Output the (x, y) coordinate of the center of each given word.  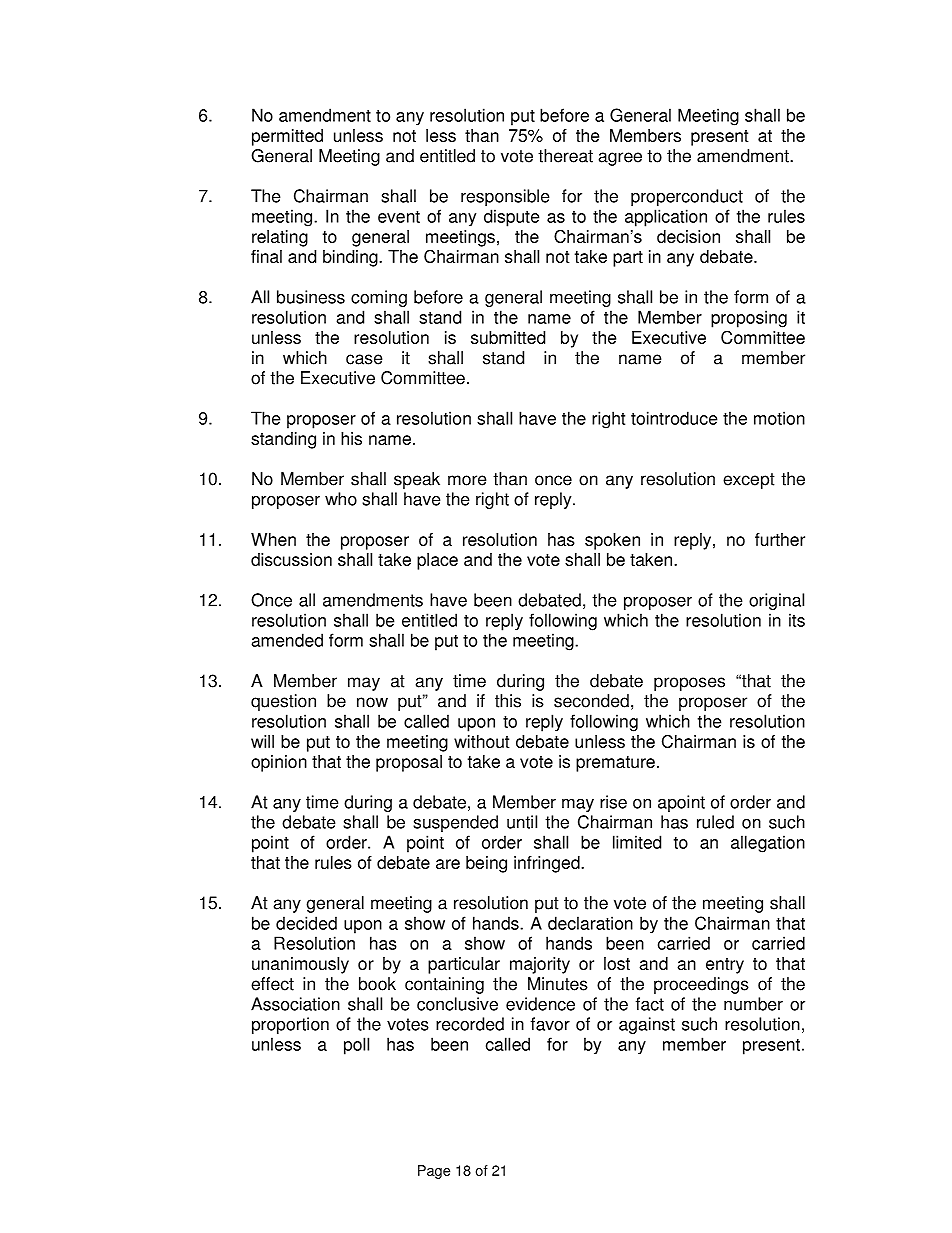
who (341, 499)
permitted (287, 137)
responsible (505, 197)
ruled (715, 822)
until (522, 822)
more (467, 480)
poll (356, 1046)
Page (434, 1172)
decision (688, 236)
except (749, 481)
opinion (279, 763)
